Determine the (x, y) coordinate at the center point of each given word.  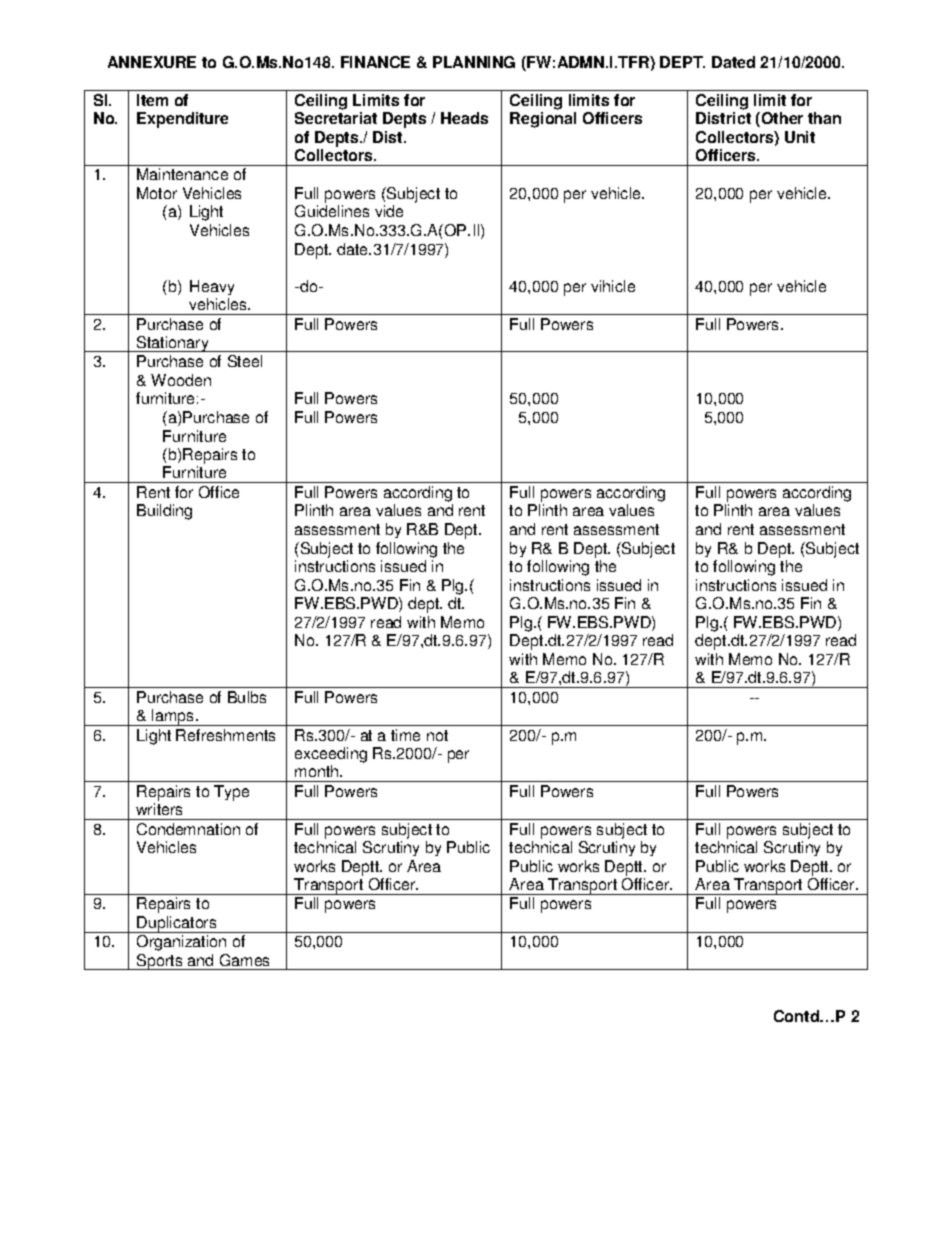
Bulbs (247, 697)
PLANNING (474, 62)
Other (781, 119)
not (437, 735)
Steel (245, 361)
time (405, 735)
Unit (800, 137)
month (316, 771)
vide (389, 211)
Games (244, 960)
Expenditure (182, 120)
